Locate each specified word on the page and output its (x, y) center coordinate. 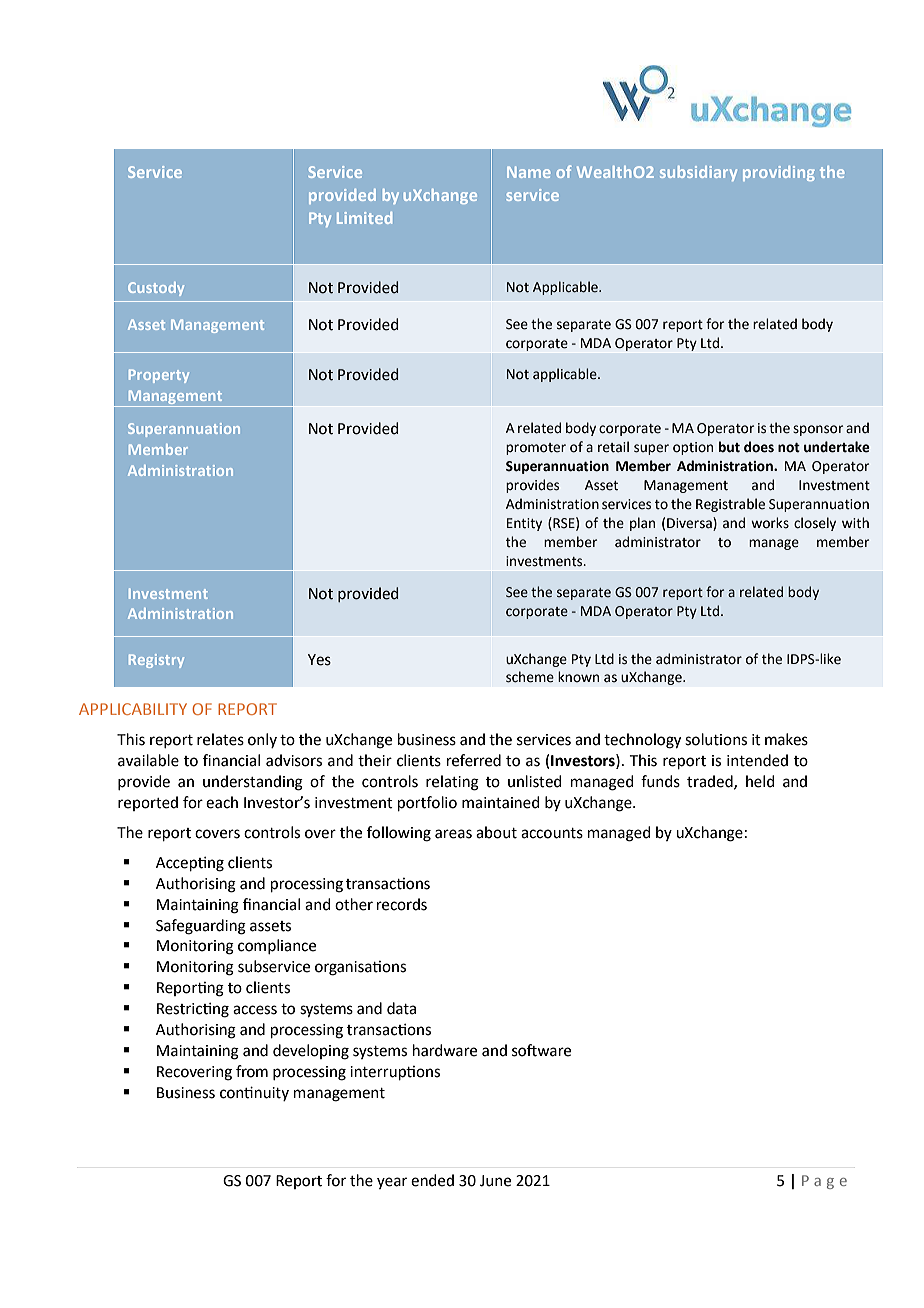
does (759, 447)
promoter (536, 449)
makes (786, 739)
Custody (156, 289)
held (760, 781)
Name (528, 172)
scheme (530, 677)
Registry (156, 661)
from (252, 1071)
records (402, 904)
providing (779, 173)
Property (159, 376)
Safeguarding (201, 927)
